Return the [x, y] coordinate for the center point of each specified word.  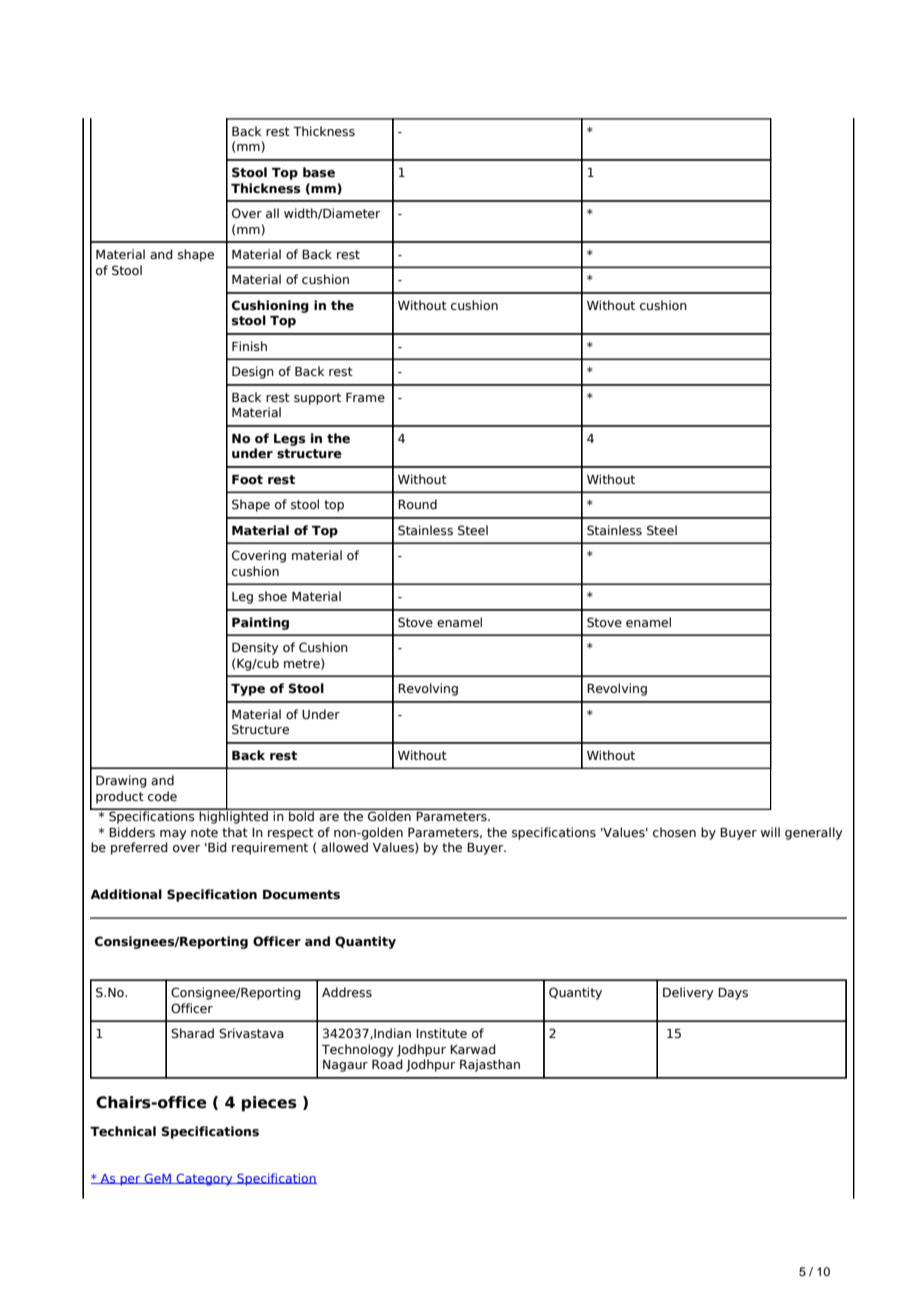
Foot [247, 479]
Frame [365, 397]
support [317, 399]
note [204, 832]
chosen [674, 832]
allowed [344, 847]
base [319, 172]
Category [204, 1179]
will [770, 832]
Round [417, 504]
